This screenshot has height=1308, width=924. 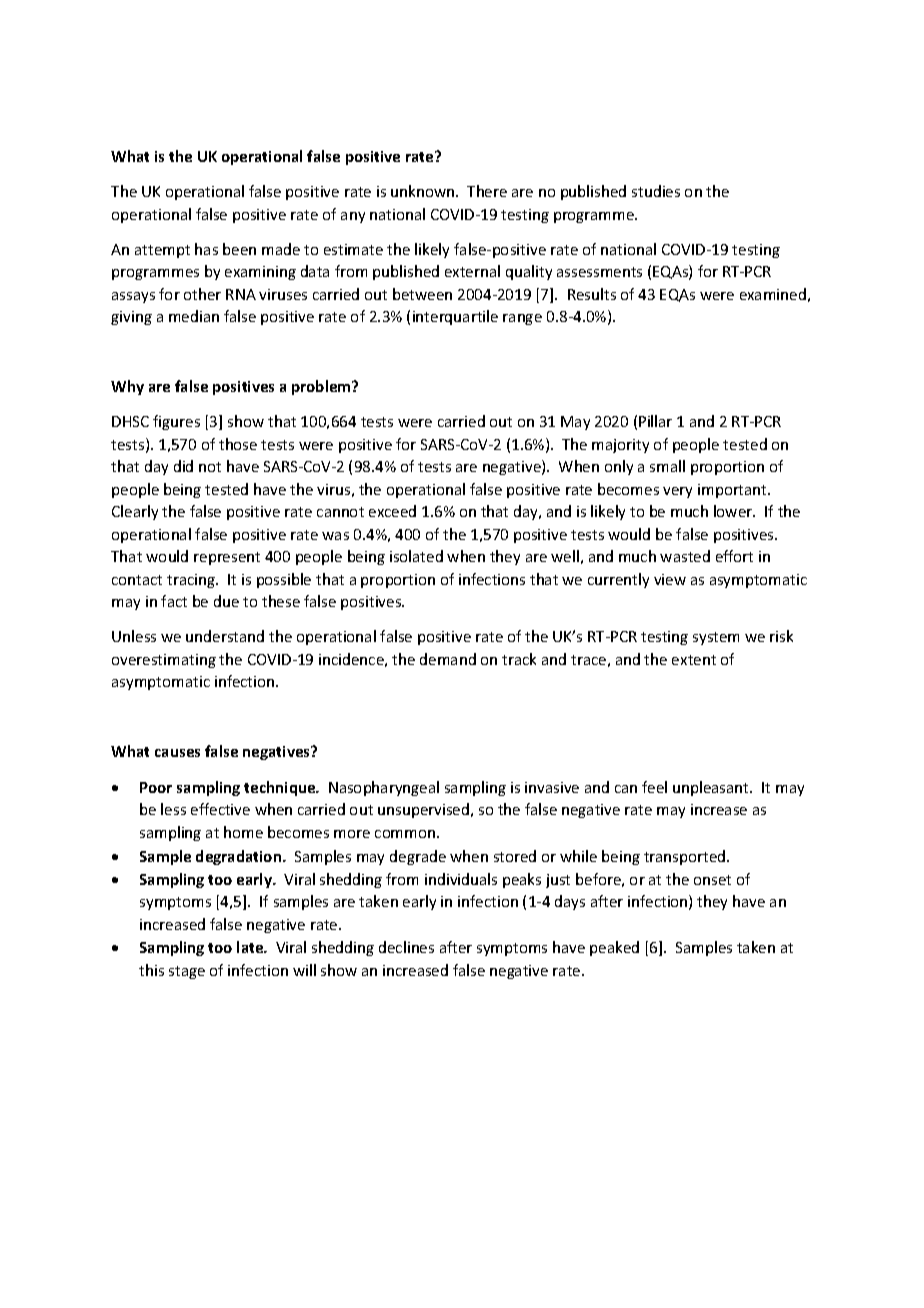 I want to click on effective, so click(x=220, y=809).
